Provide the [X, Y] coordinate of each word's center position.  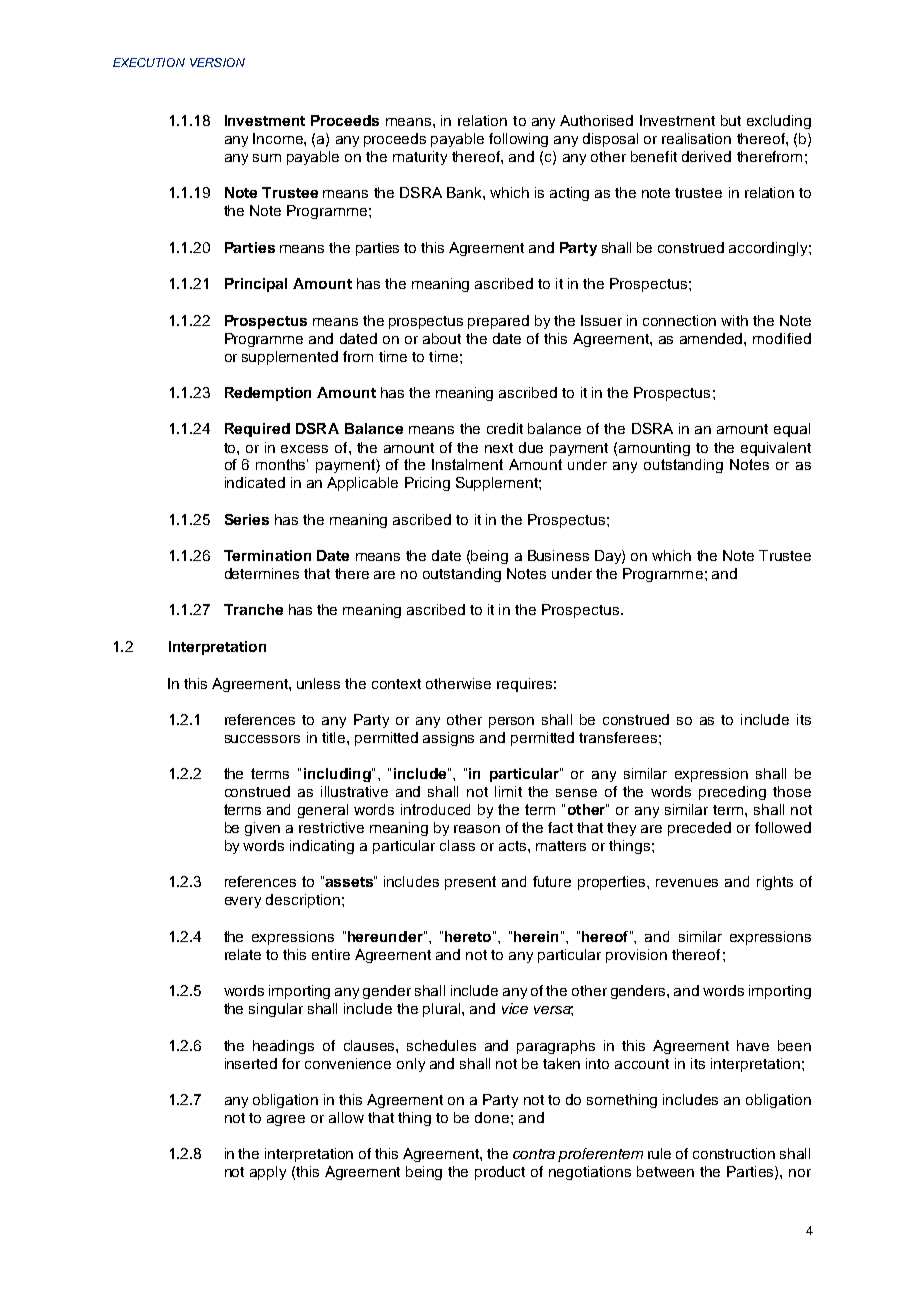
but [731, 120]
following [518, 140]
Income [279, 138]
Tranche [253, 609]
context [396, 684]
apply [268, 1173]
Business [558, 555]
